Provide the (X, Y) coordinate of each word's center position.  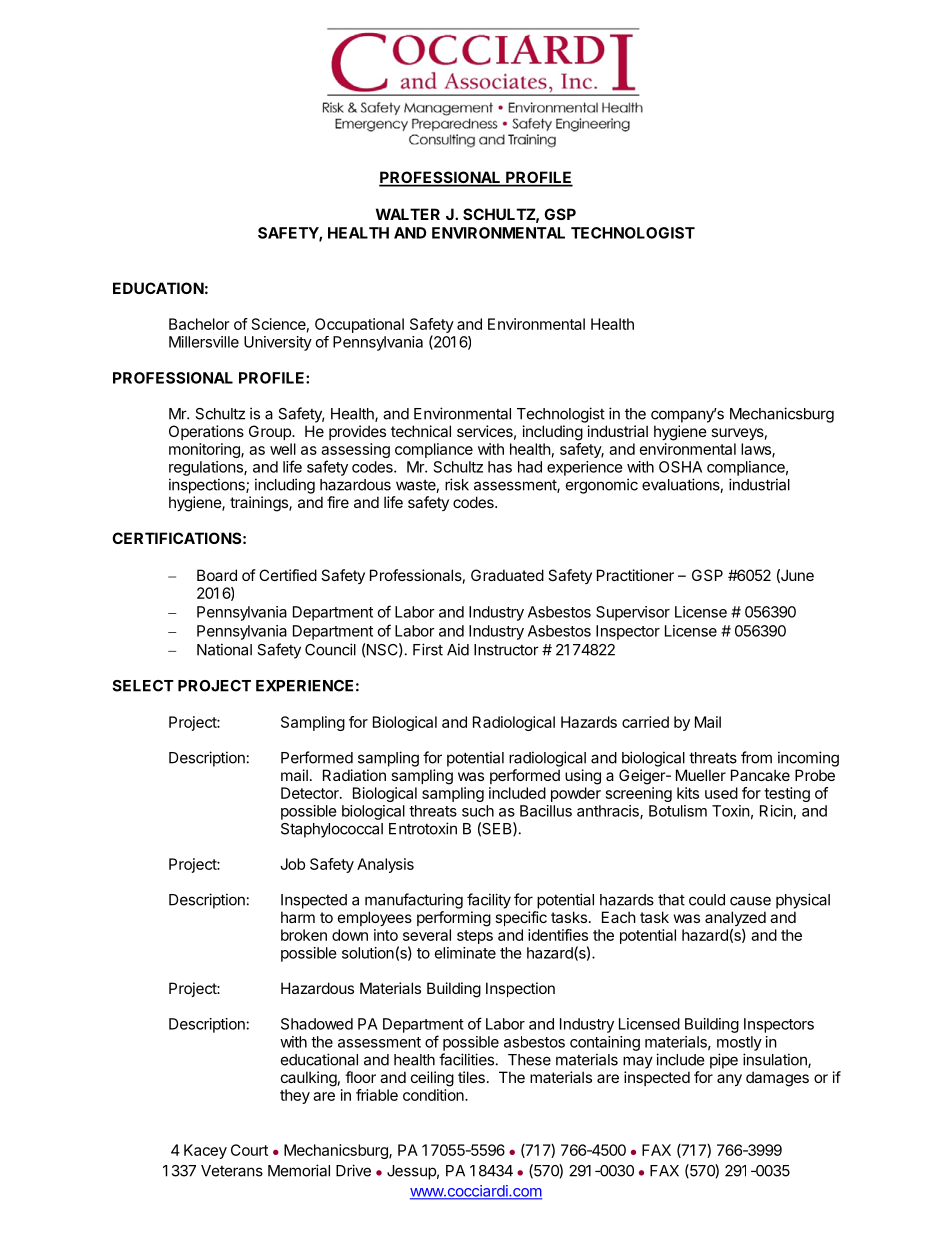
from (756, 757)
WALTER (408, 214)
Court (249, 1150)
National (224, 649)
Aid (458, 649)
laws (757, 450)
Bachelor (199, 324)
